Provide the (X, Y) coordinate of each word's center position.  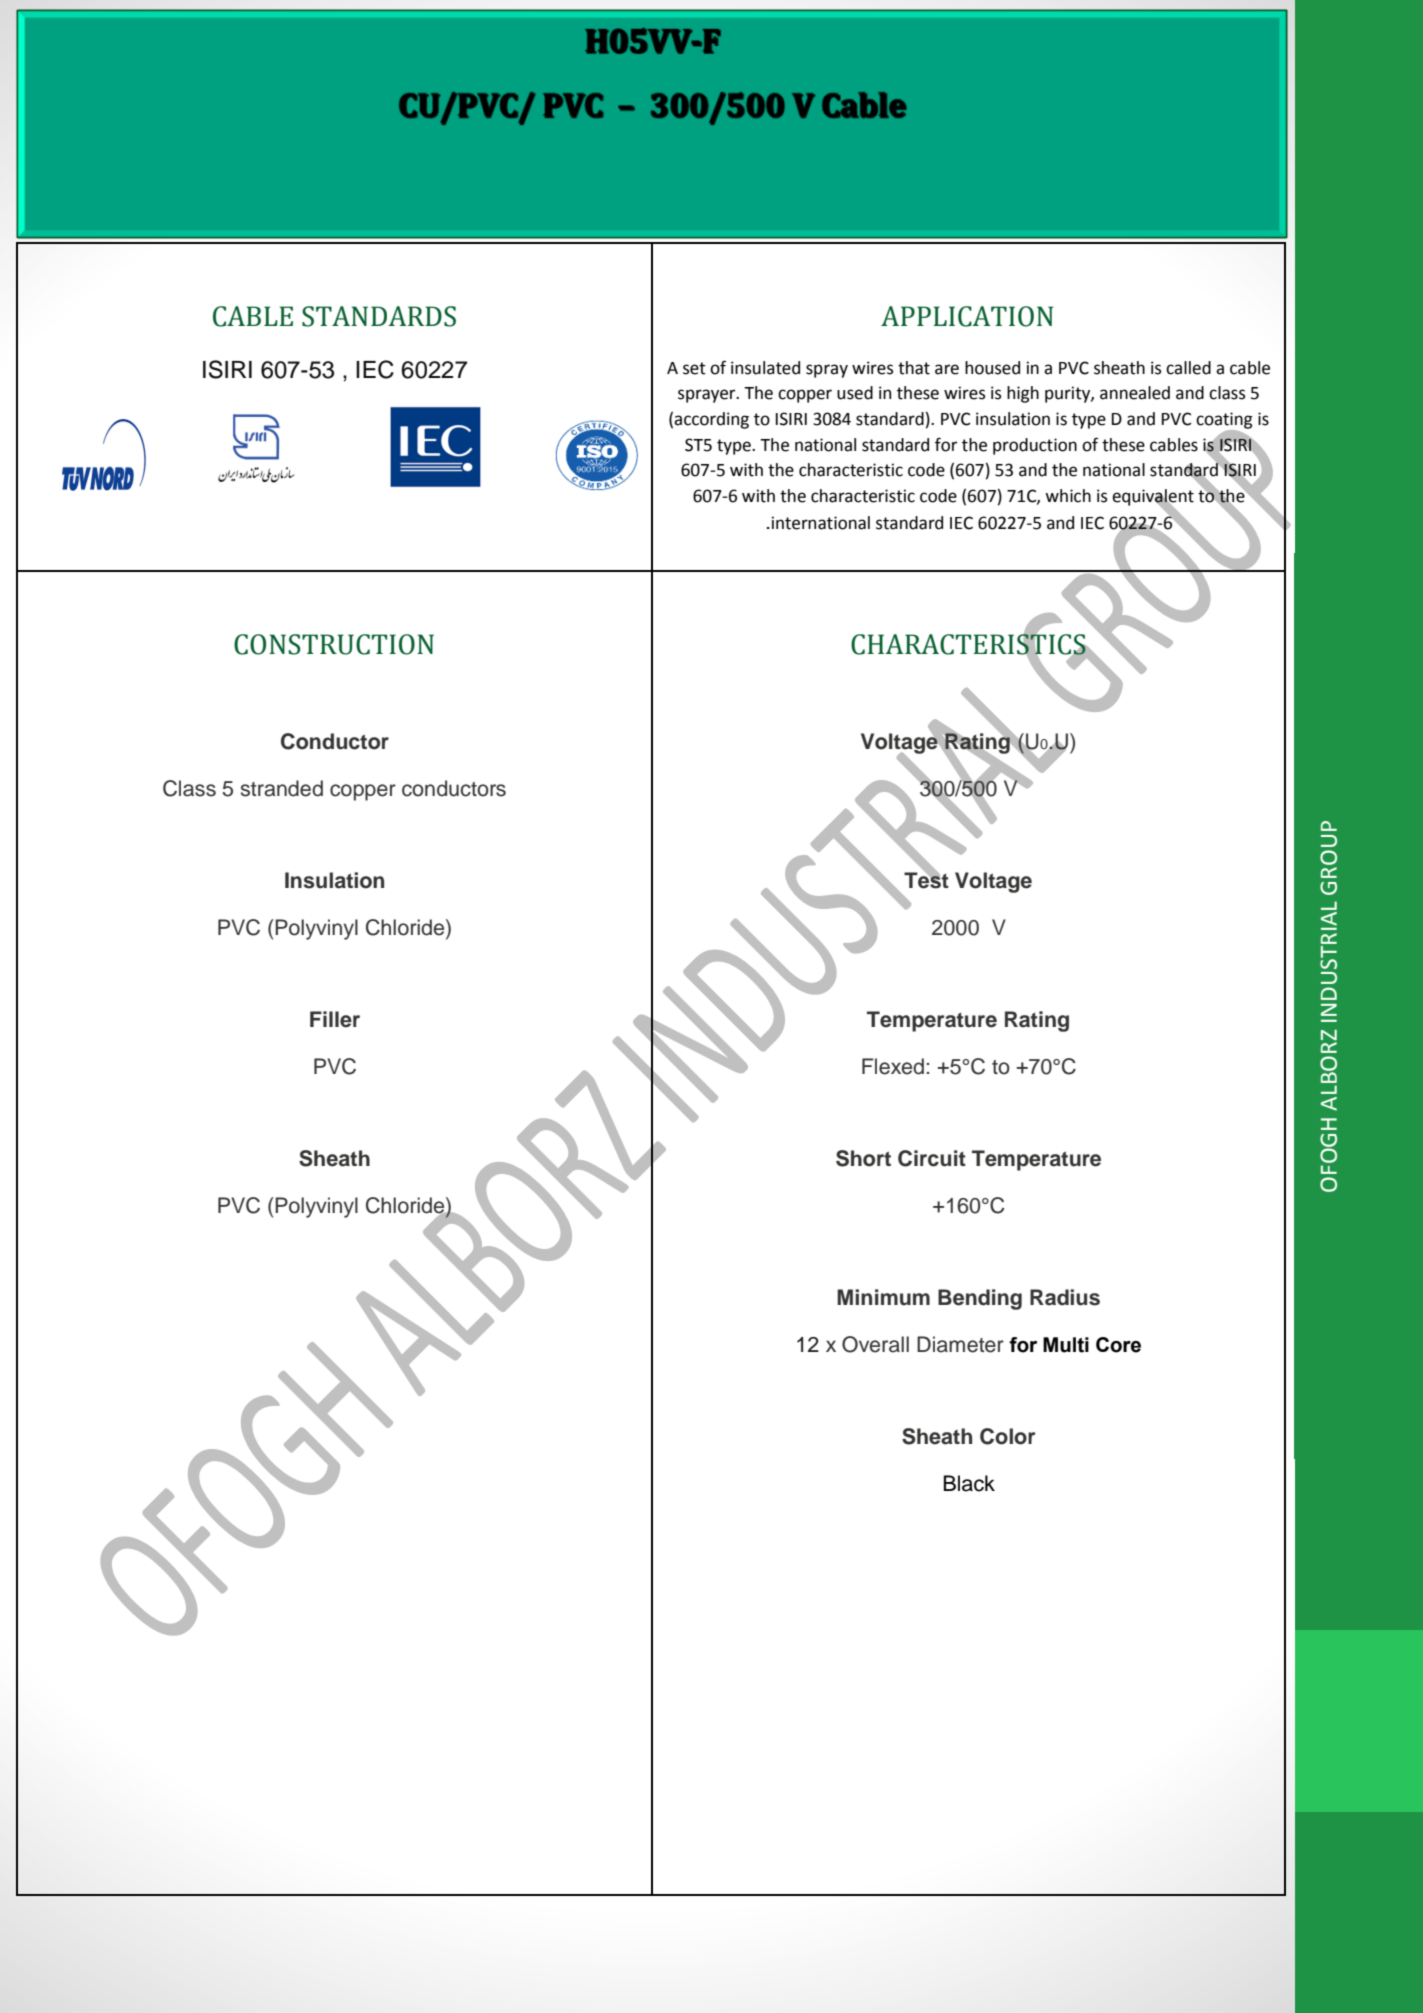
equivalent (1153, 498)
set (694, 368)
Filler (335, 1019)
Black (969, 1483)
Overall (875, 1344)
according (711, 420)
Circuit (932, 1158)
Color (1008, 1436)
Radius (1065, 1297)
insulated (765, 368)
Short (863, 1158)
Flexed (893, 1066)
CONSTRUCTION (334, 644)
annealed (1135, 393)
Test (926, 879)
